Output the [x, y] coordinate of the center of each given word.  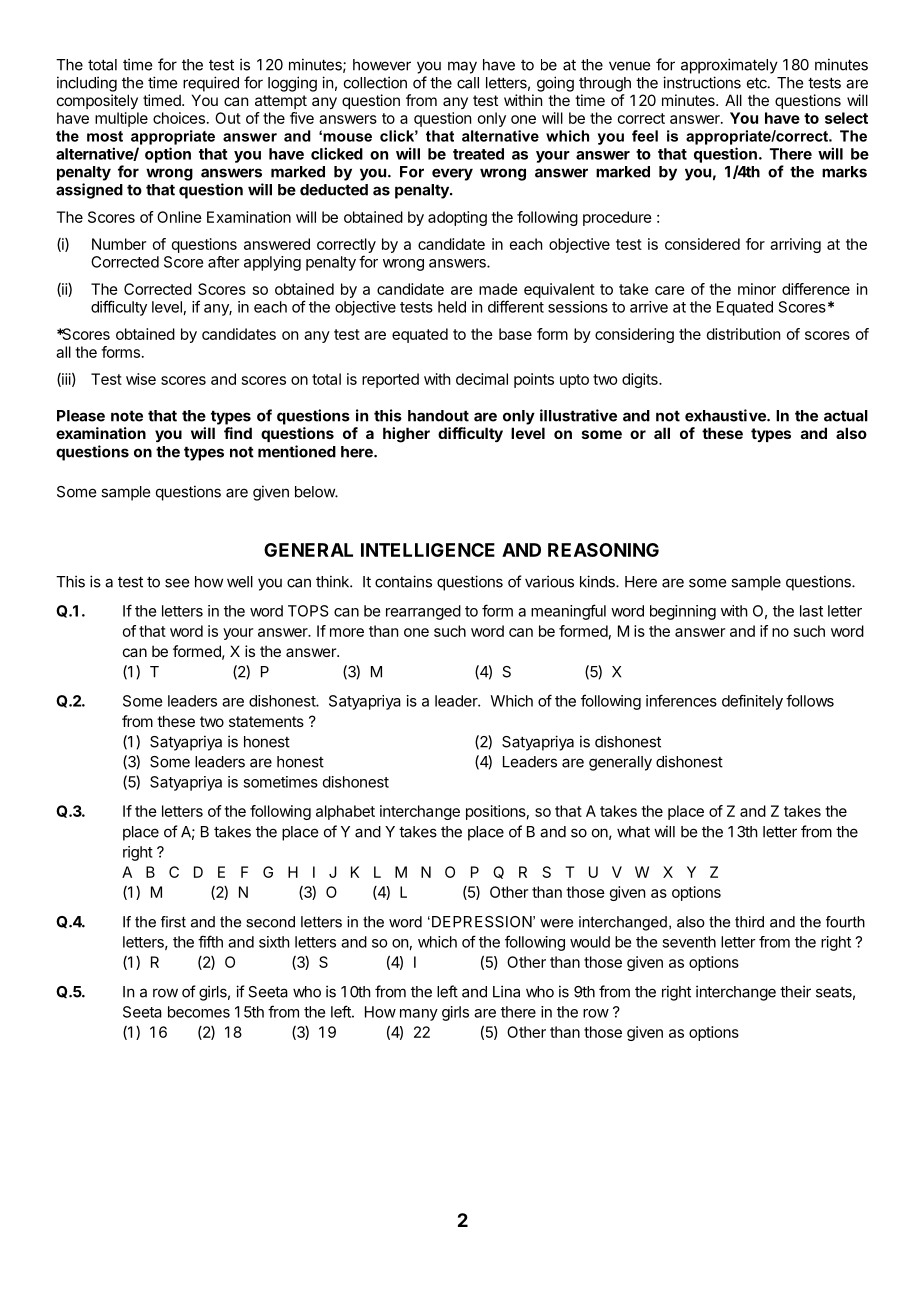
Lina [506, 991]
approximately [729, 66]
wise [141, 379]
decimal [482, 379]
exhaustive [726, 415]
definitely [752, 702]
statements [266, 721]
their [795, 991]
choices [179, 118]
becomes [199, 1012]
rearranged [423, 612]
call [468, 83]
